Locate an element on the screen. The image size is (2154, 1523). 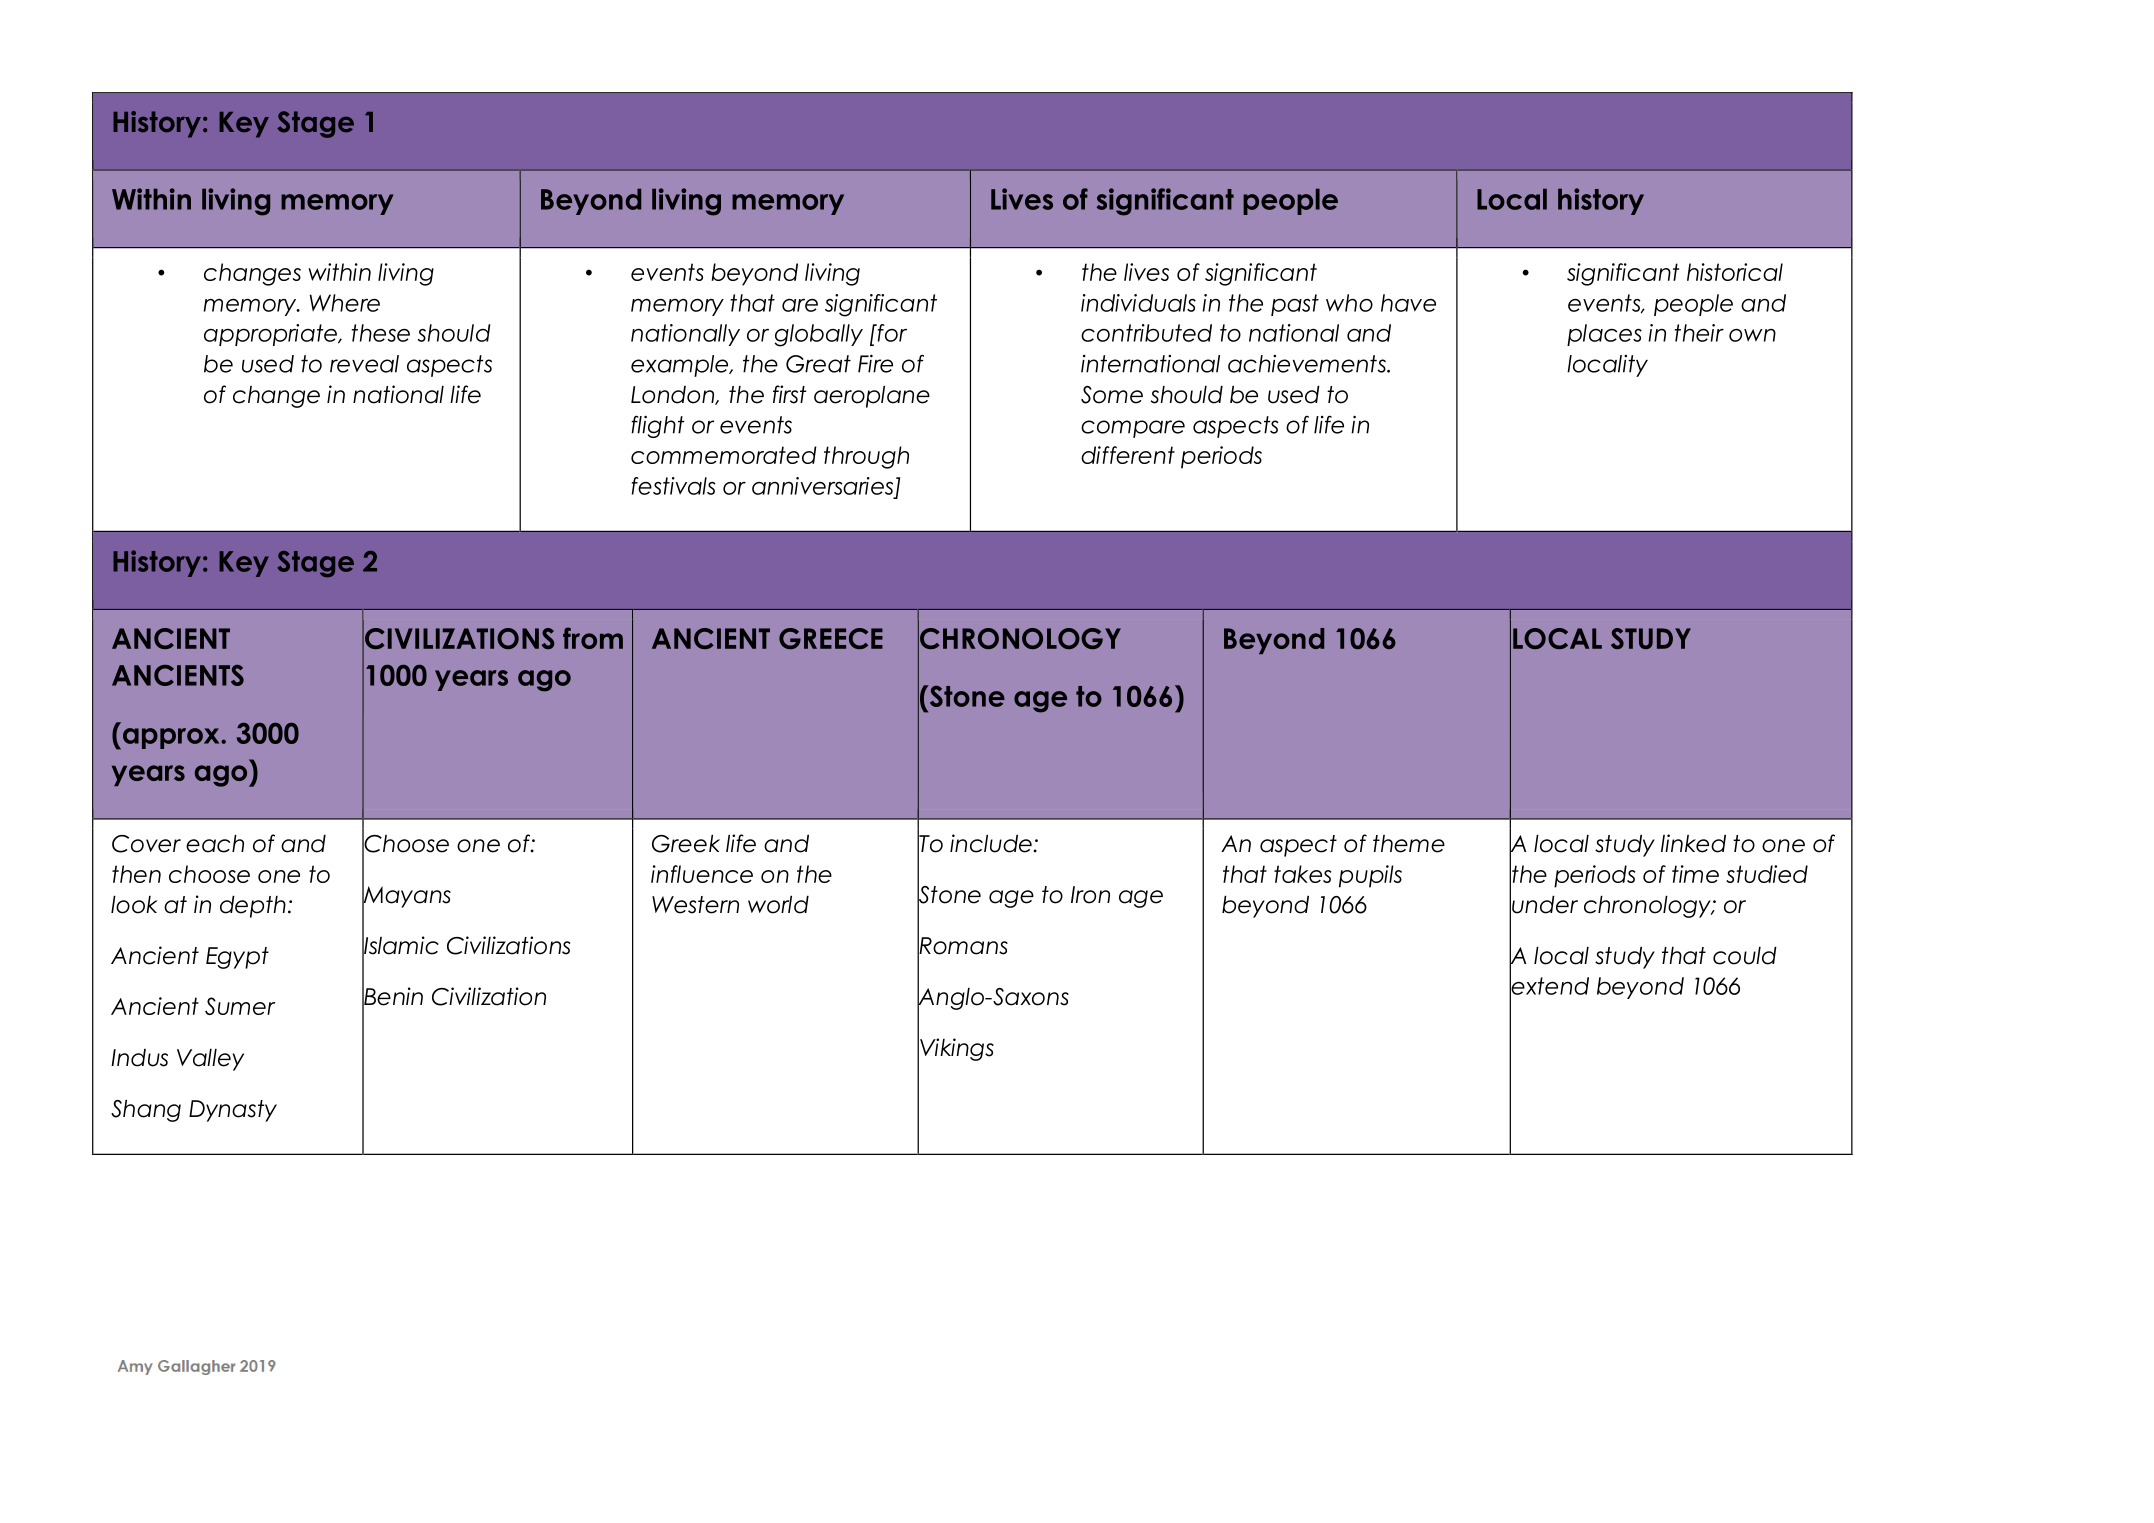
Dynasty is located at coordinates (233, 1111).
